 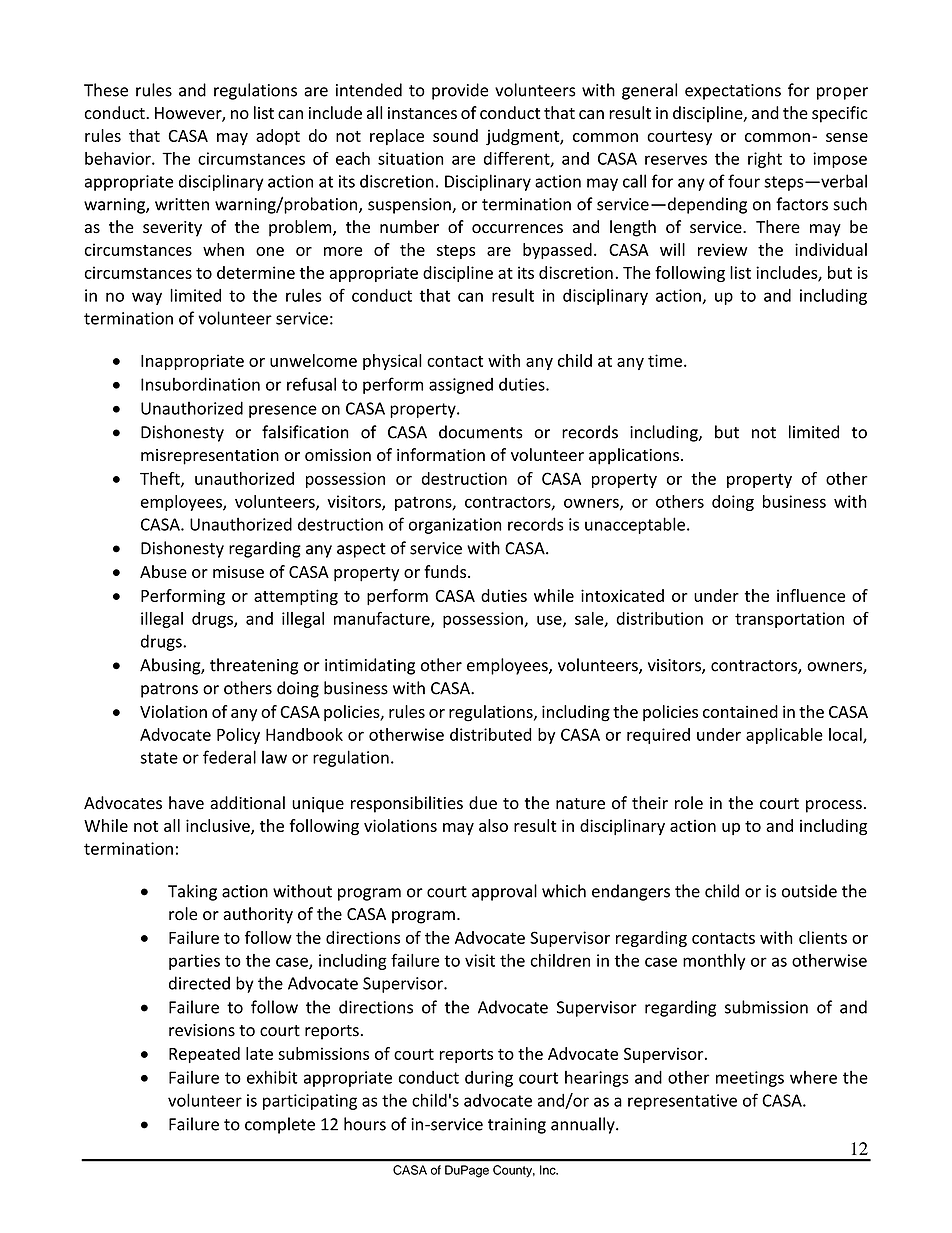 What do you see at coordinates (278, 137) in the page?
I see `adopt` at bounding box center [278, 137].
